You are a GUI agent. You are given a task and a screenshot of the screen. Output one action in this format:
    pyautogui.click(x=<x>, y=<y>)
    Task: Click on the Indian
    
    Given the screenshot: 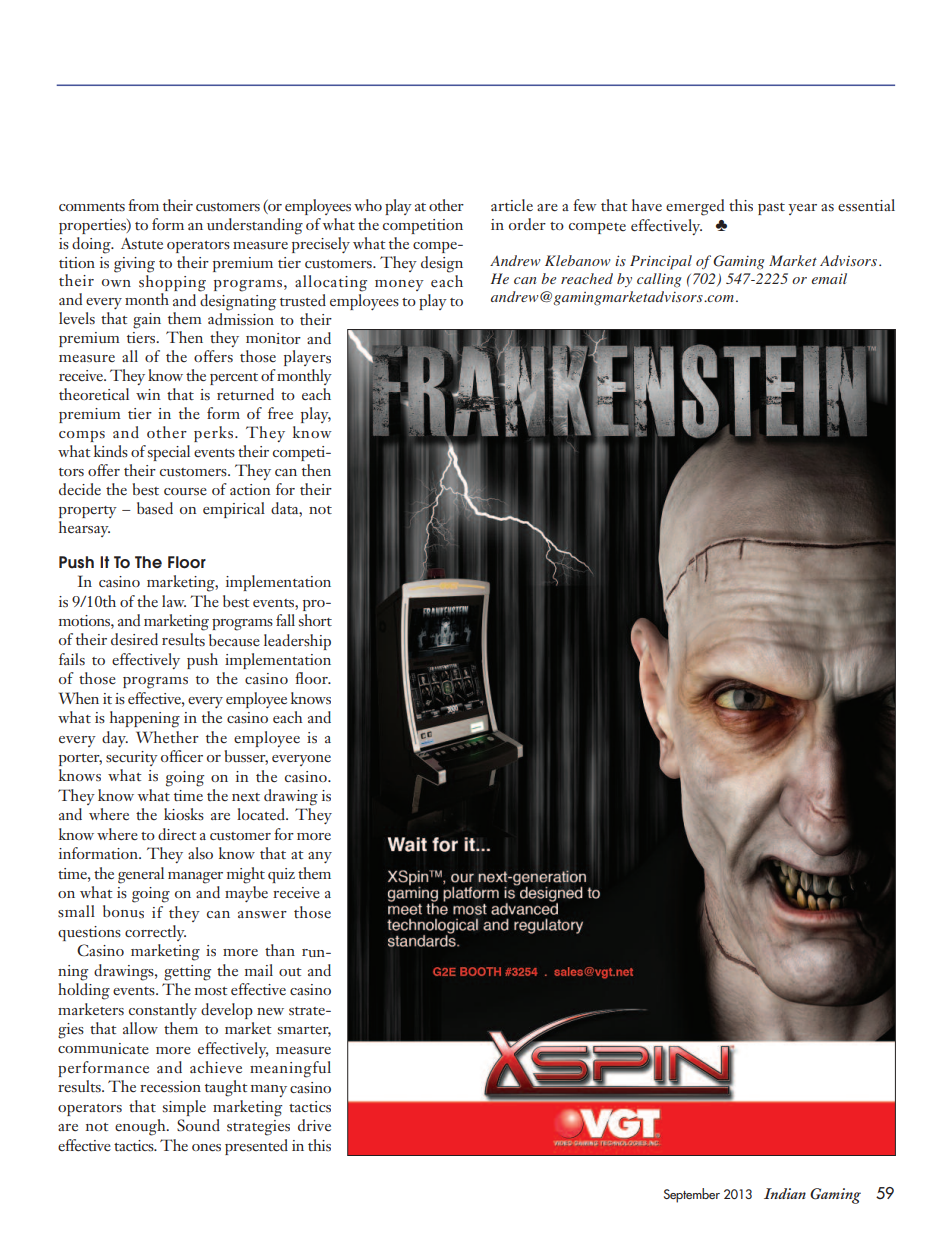 What is the action you would take?
    pyautogui.click(x=785, y=1193)
